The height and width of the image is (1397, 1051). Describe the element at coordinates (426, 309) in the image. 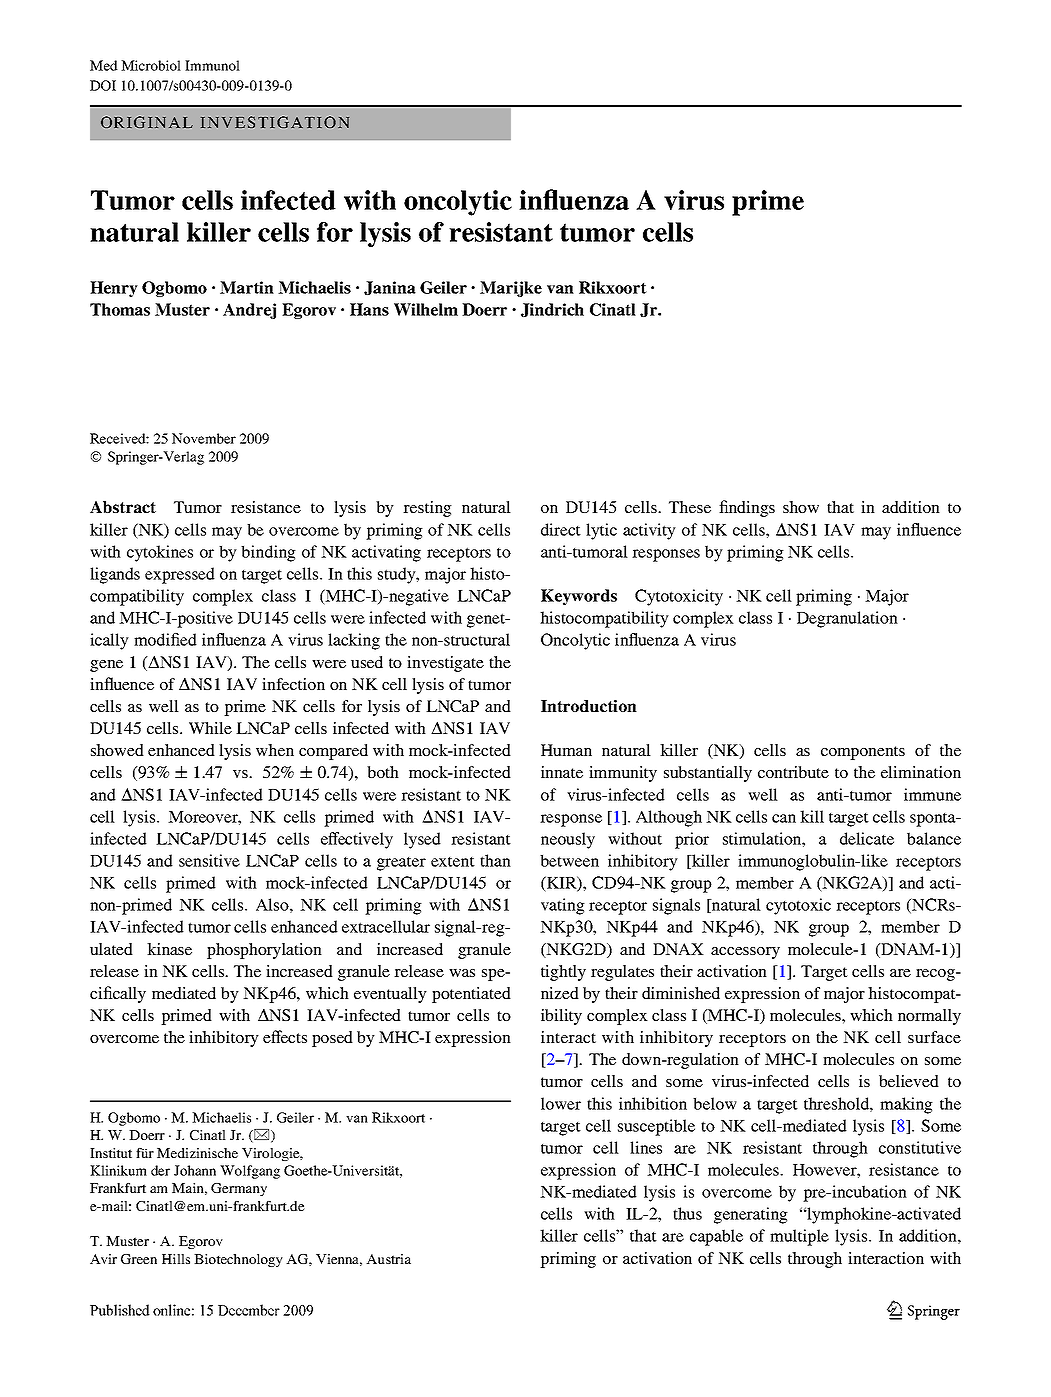

I see `Wilhelm` at that location.
